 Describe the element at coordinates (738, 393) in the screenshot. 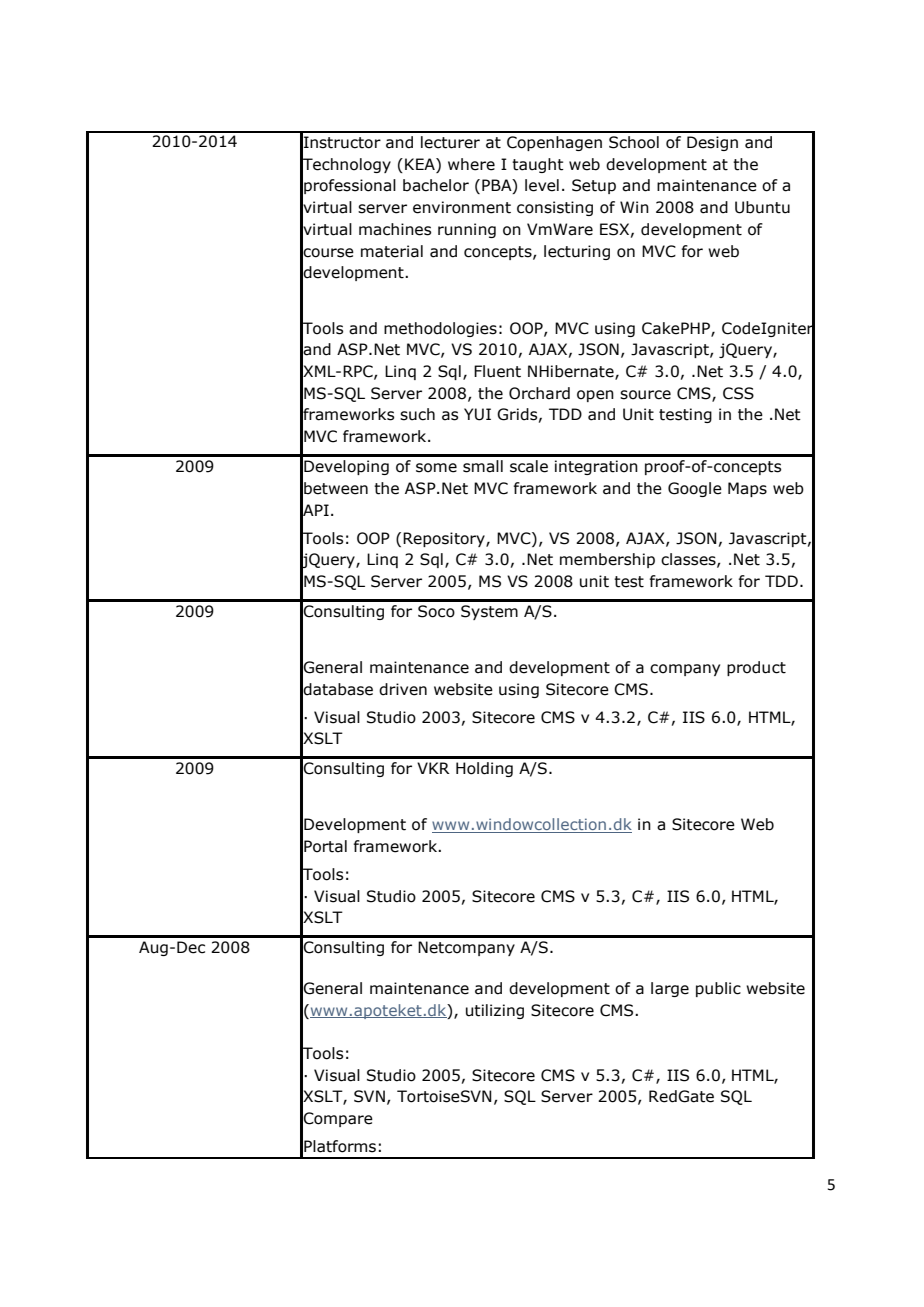

I see `CSS` at that location.
